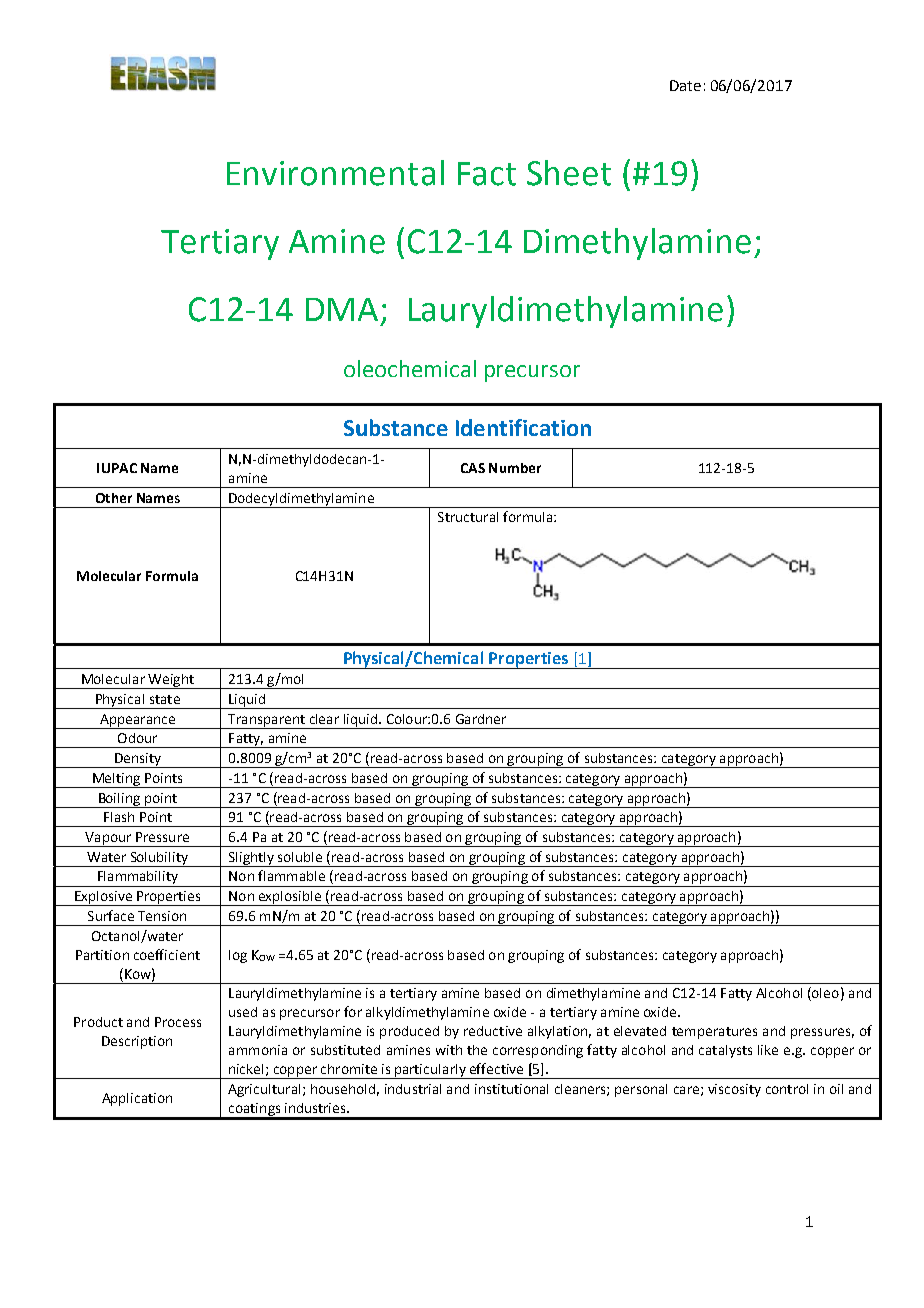  Describe the element at coordinates (342, 309) in the document. I see `DMA` at that location.
